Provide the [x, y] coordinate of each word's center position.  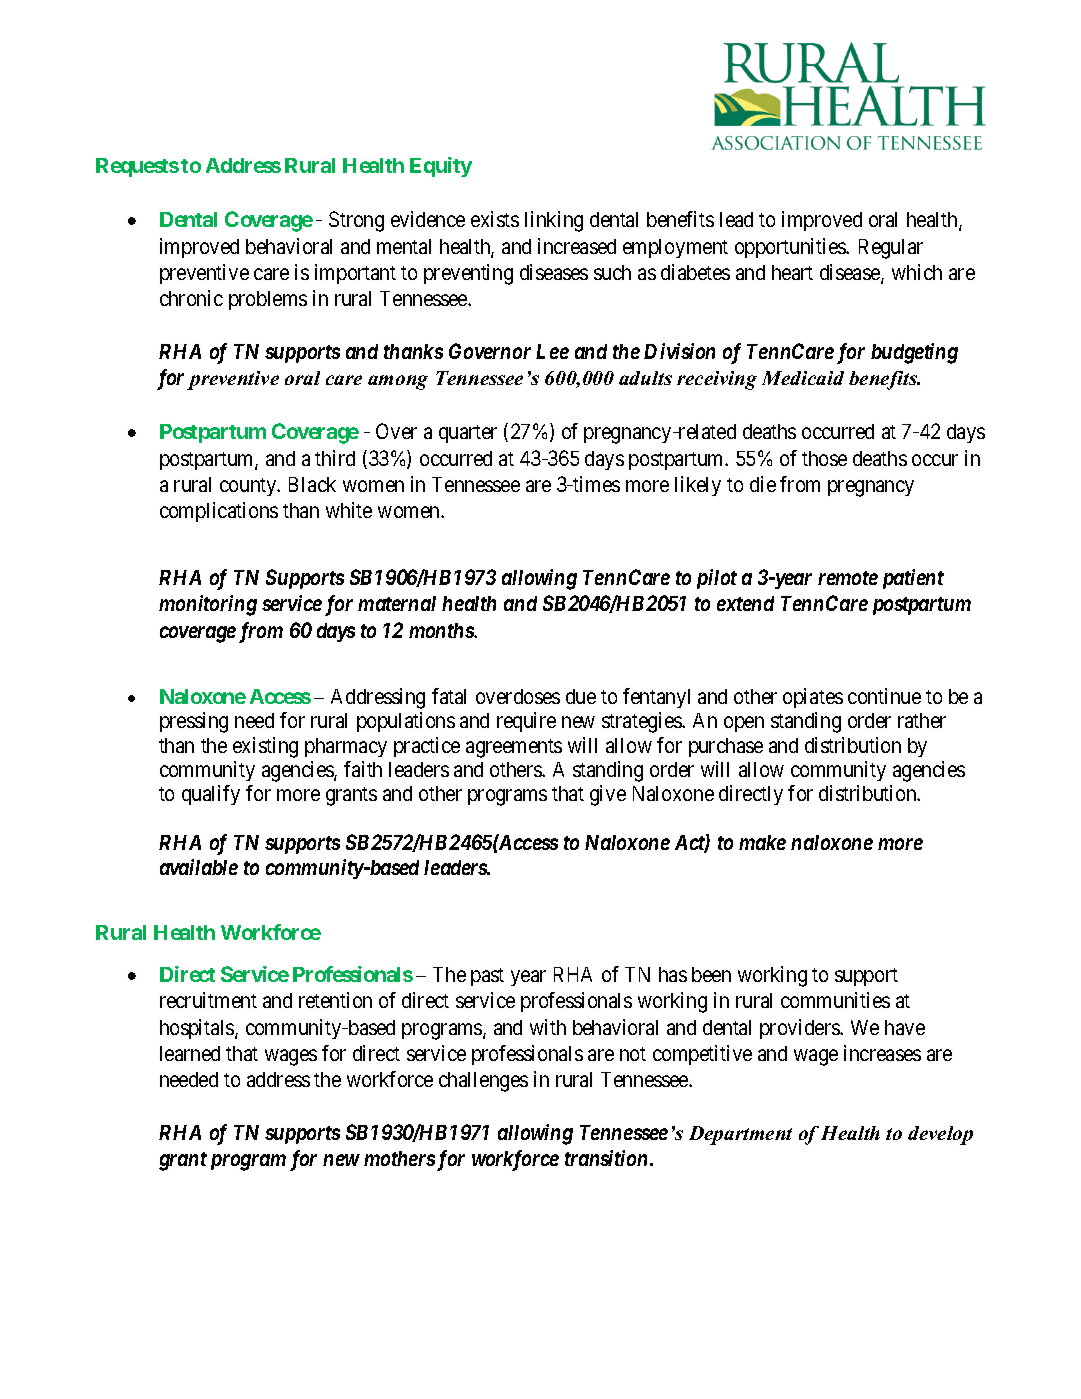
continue [884, 696]
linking [554, 221]
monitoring [208, 605]
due [581, 696]
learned [190, 1053]
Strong [356, 221]
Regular [891, 249]
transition [606, 1158]
